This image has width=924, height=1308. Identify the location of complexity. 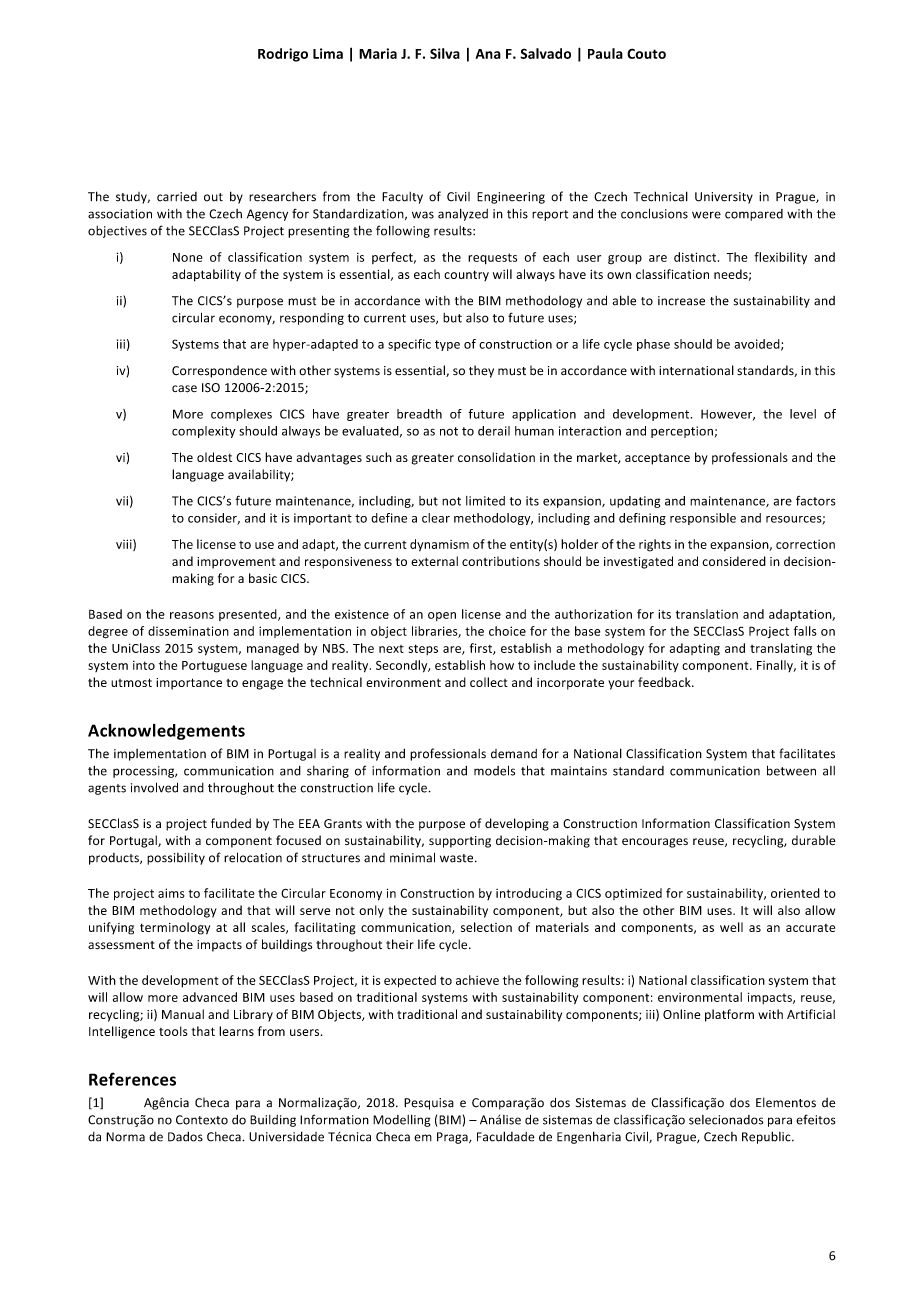
(203, 432).
